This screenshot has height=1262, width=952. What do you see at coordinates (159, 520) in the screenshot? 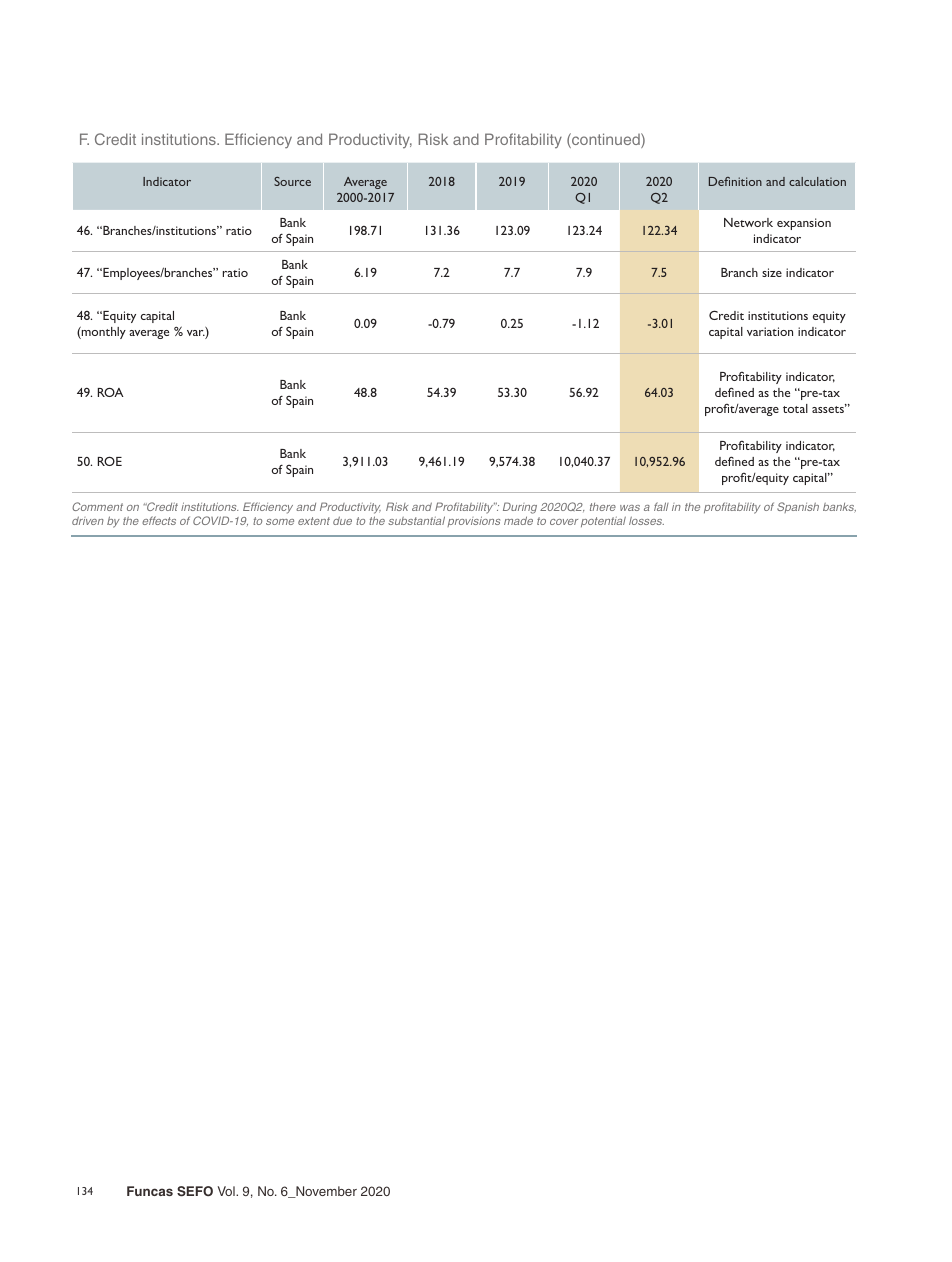
I see `effects` at bounding box center [159, 520].
